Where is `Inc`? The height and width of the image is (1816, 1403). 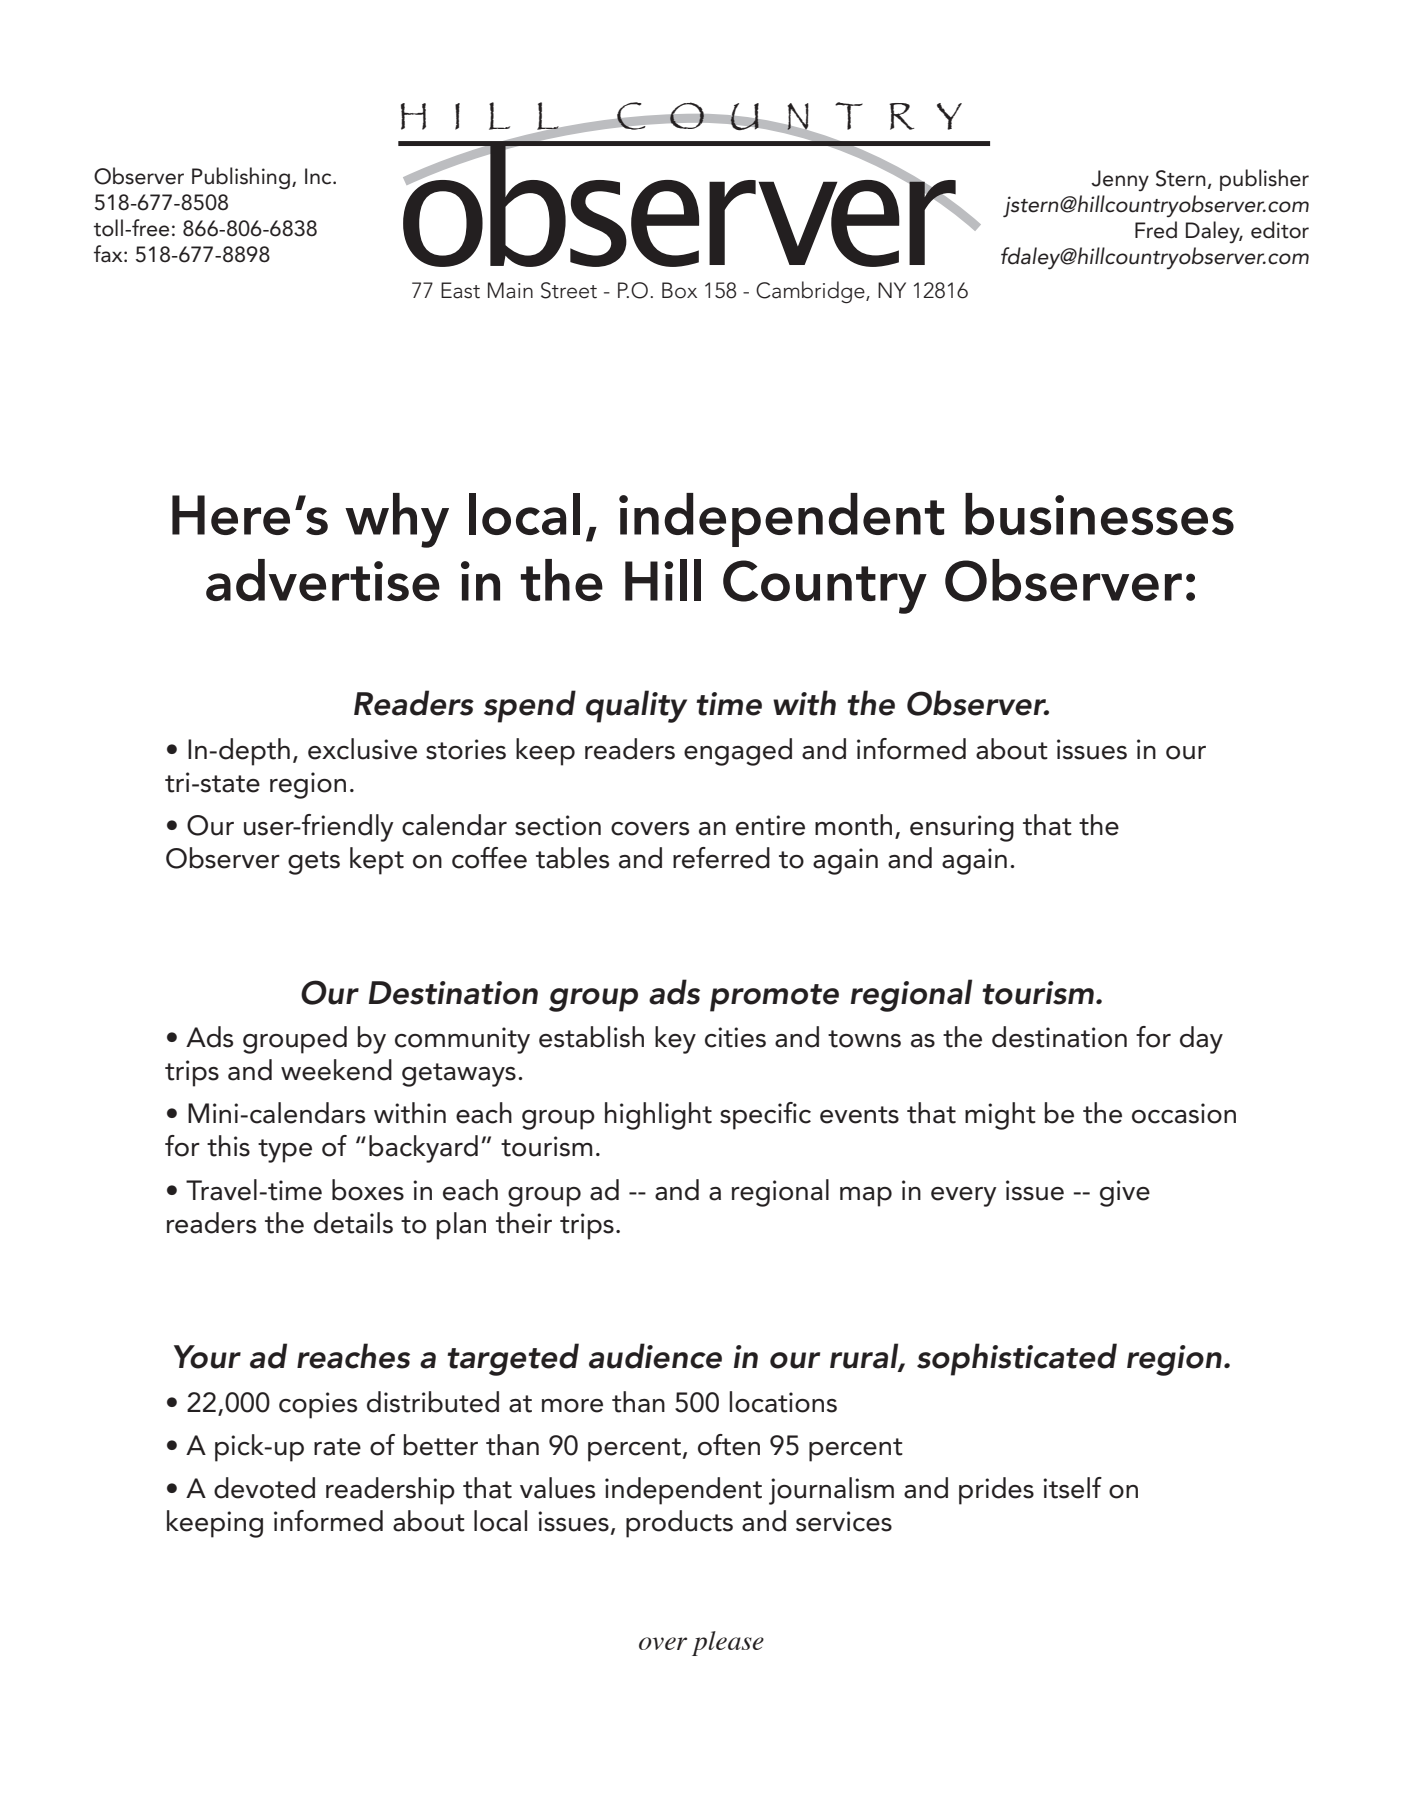 Inc is located at coordinates (319, 176).
